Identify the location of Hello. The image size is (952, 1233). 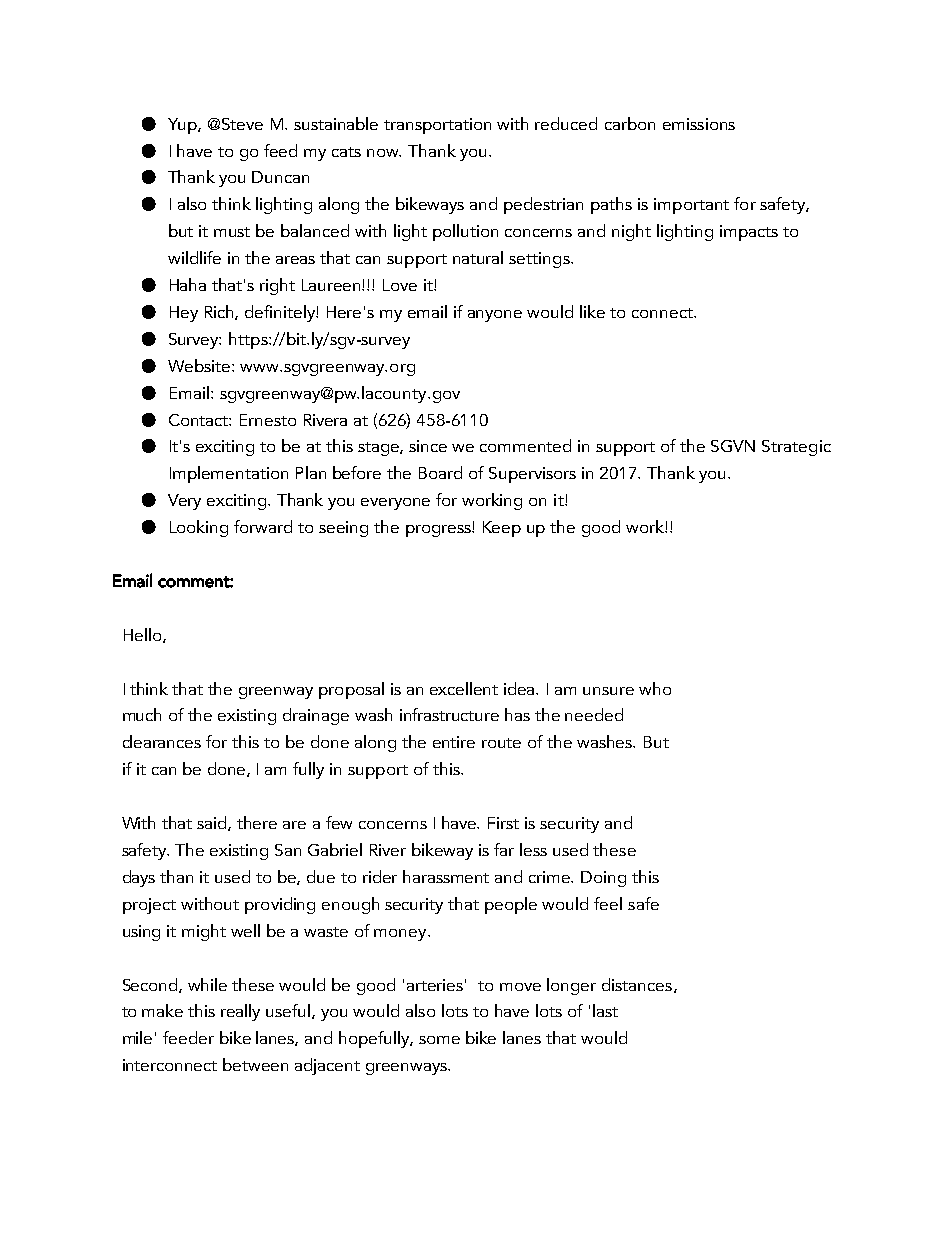
(144, 635).
